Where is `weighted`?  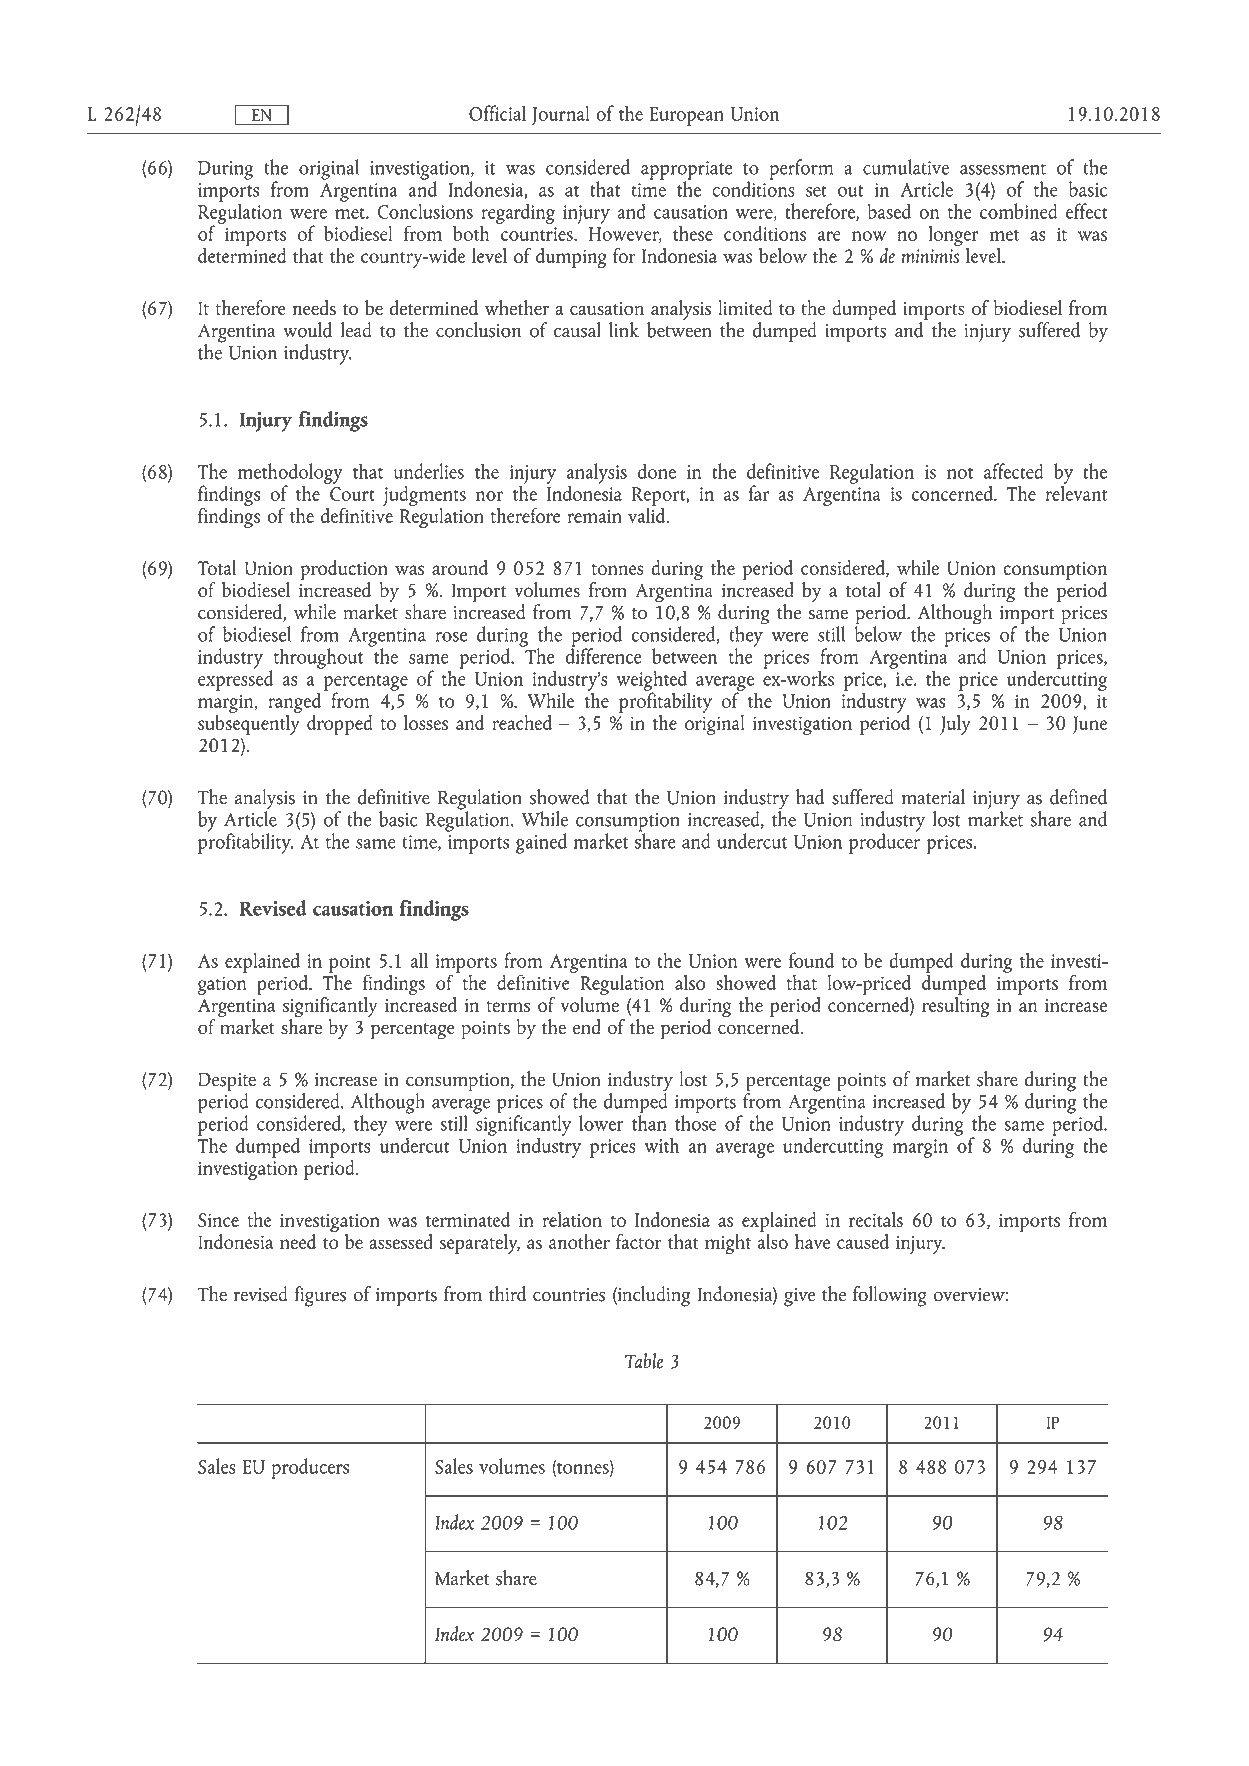
weighted is located at coordinates (651, 681).
